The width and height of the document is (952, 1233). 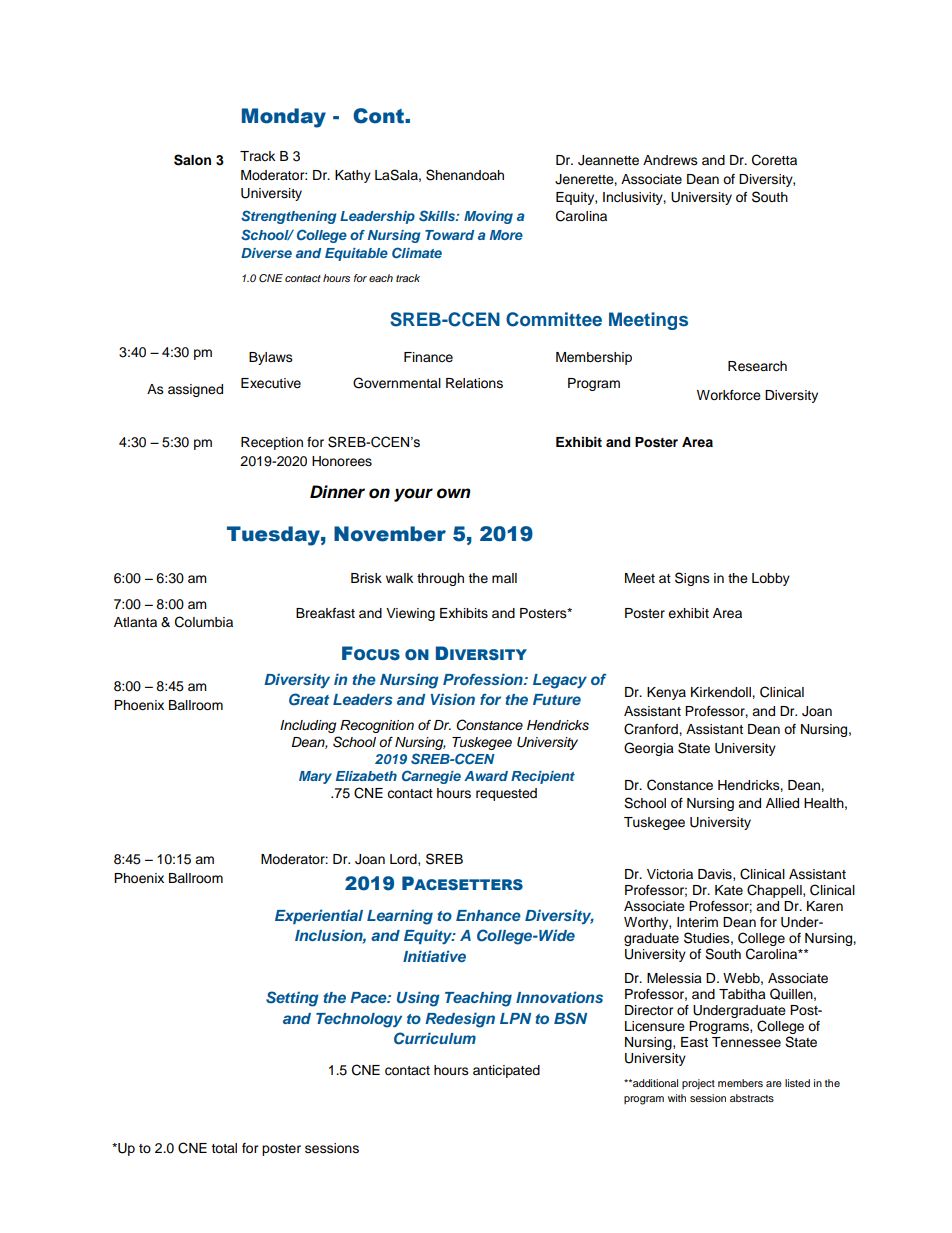 I want to click on Salon, so click(x=192, y=160).
